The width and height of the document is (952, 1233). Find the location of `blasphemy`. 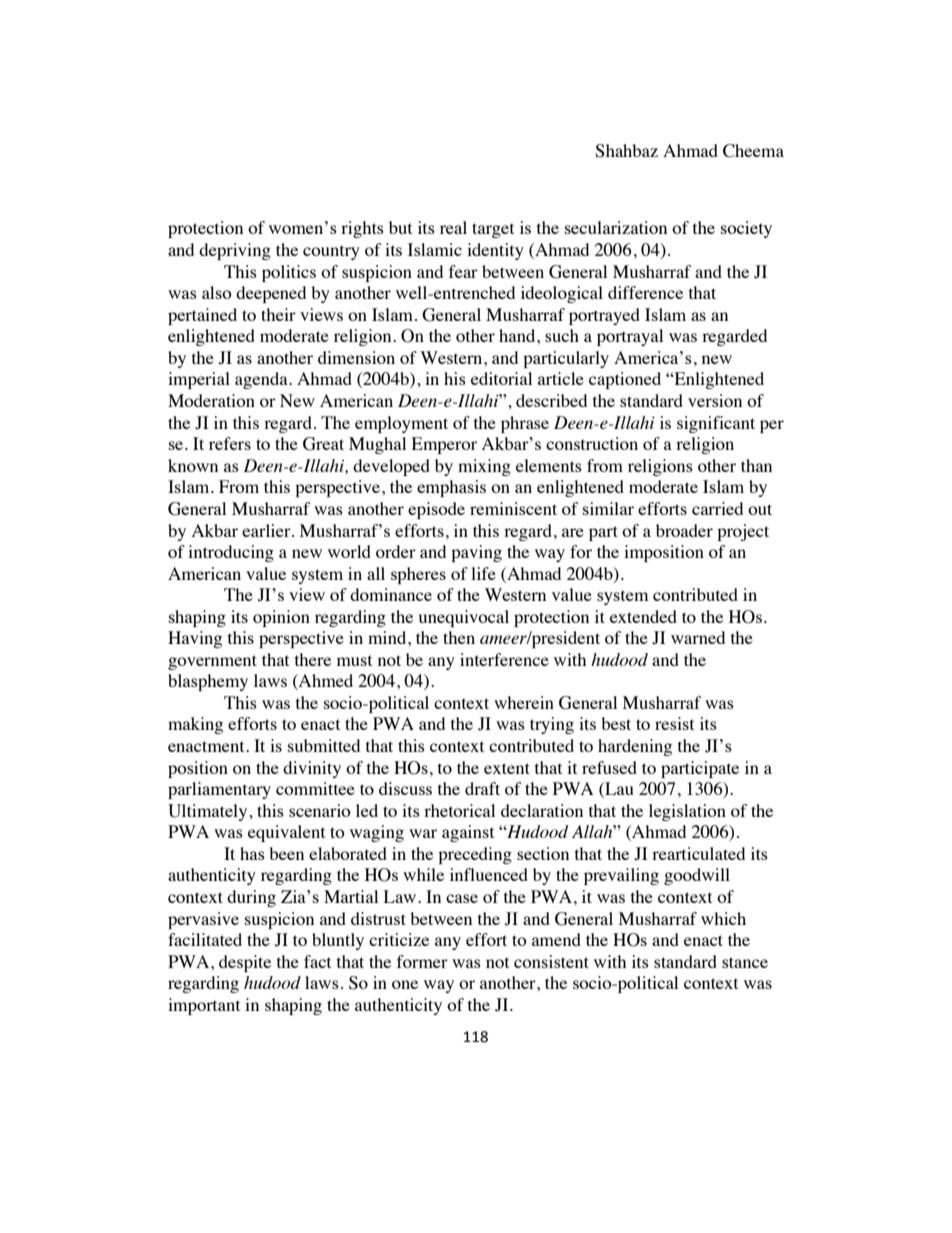

blasphemy is located at coordinates (208, 682).
